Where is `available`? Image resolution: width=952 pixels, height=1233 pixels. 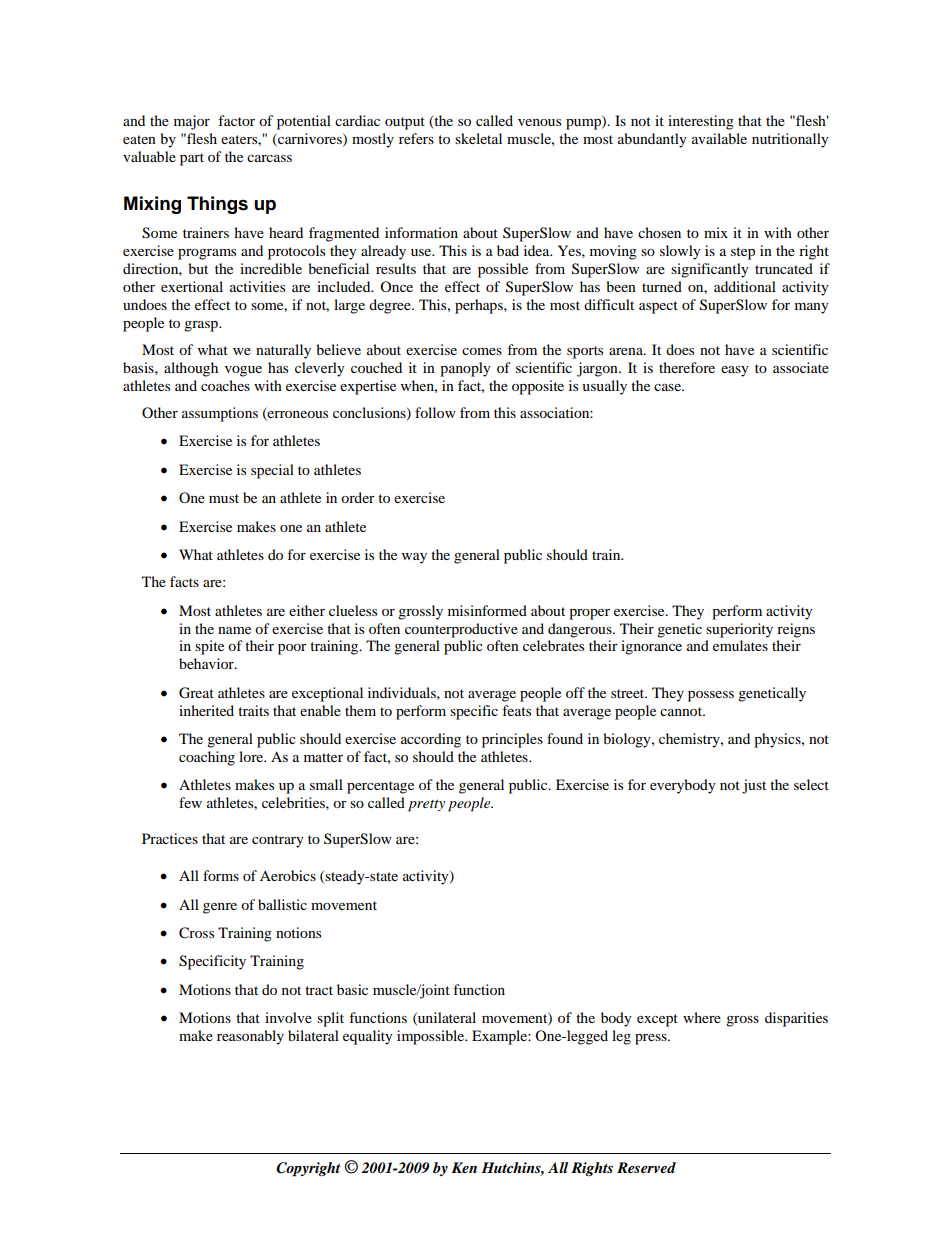
available is located at coordinates (719, 138).
